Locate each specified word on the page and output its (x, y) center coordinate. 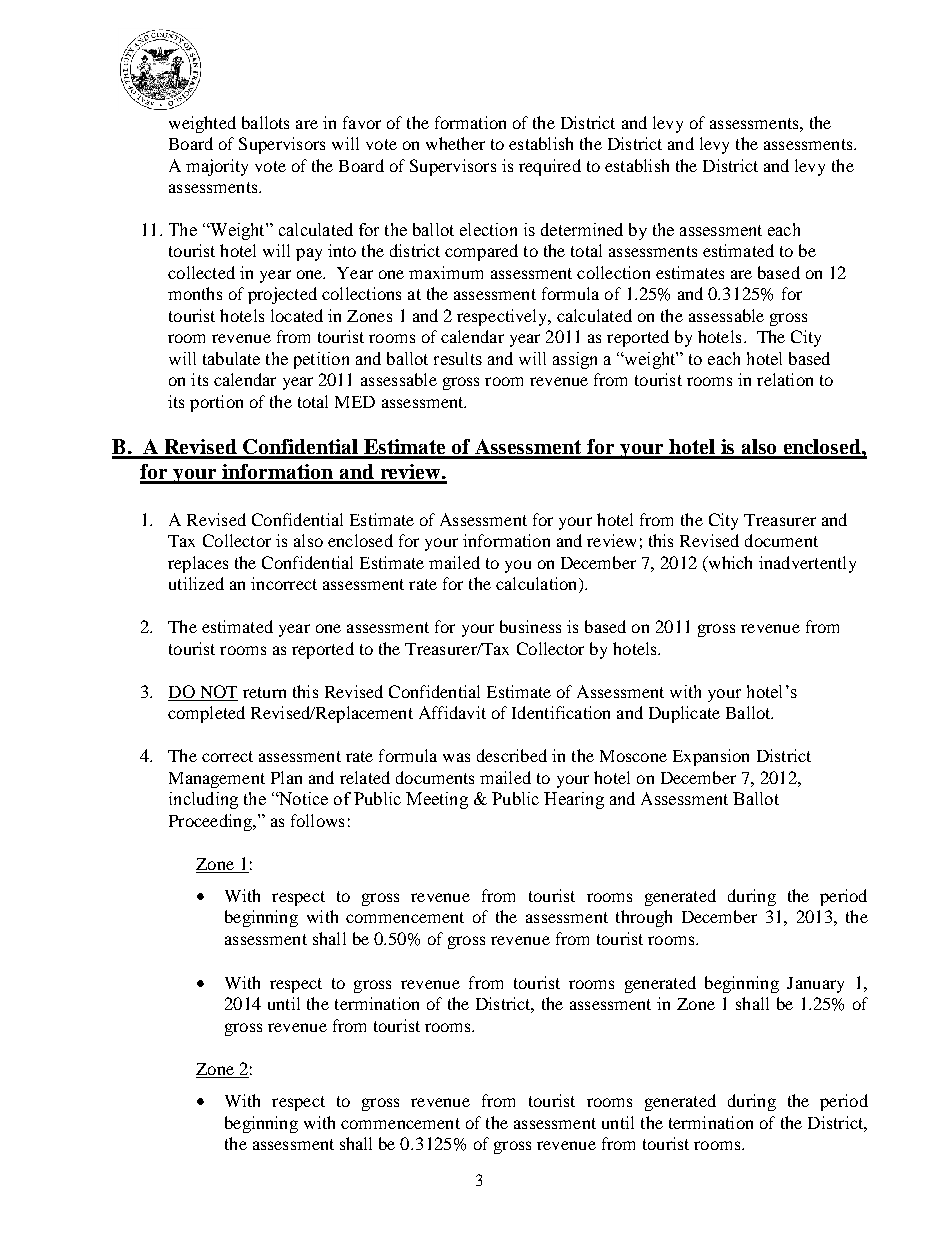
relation (785, 379)
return (264, 692)
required (550, 167)
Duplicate (684, 714)
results (458, 358)
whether (455, 143)
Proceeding (211, 822)
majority (217, 167)
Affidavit (452, 712)
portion (216, 403)
